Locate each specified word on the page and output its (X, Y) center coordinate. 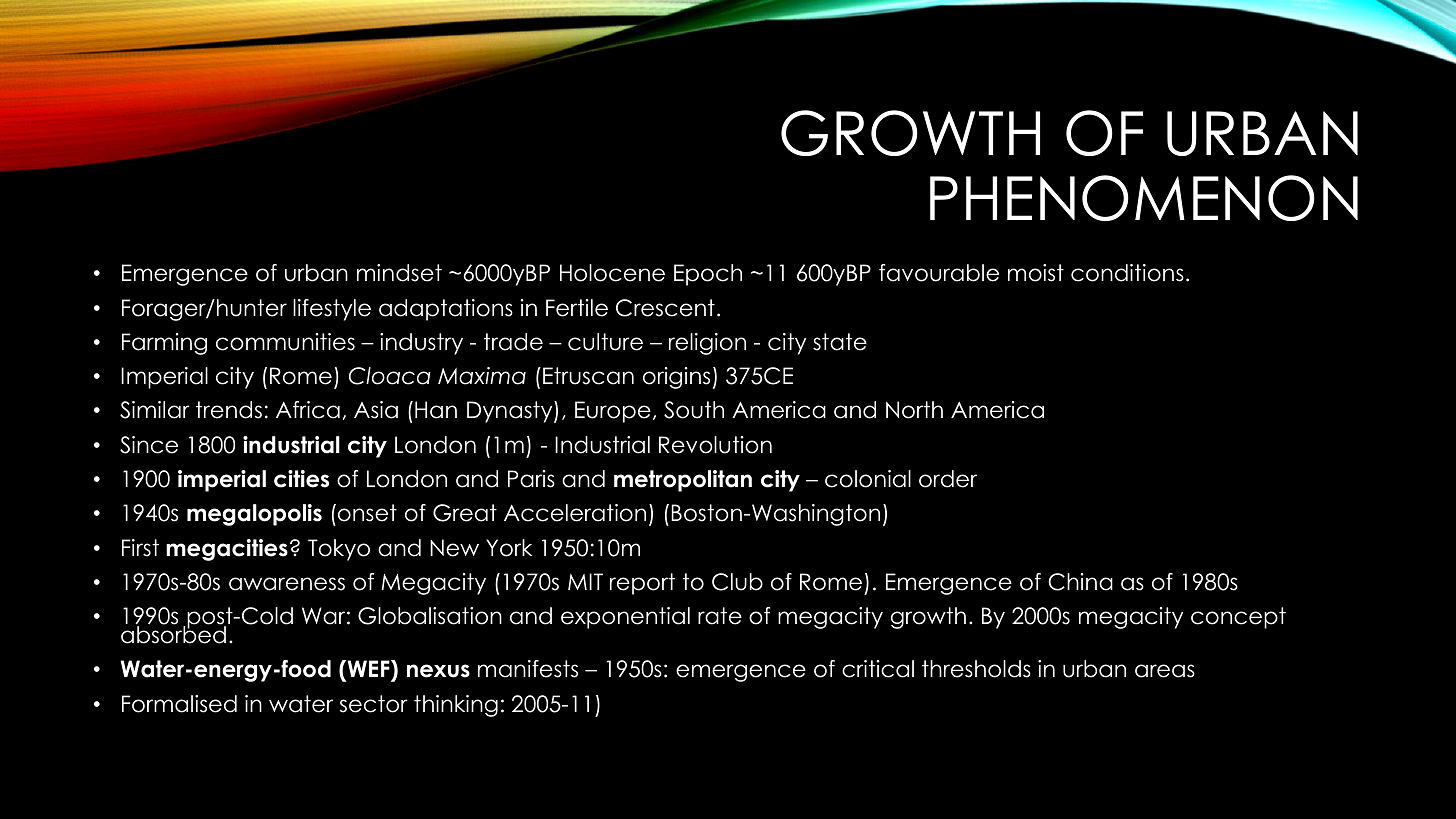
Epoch (708, 275)
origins (676, 378)
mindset (399, 273)
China (1080, 582)
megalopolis (254, 515)
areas (1165, 671)
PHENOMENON (1144, 198)
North (914, 410)
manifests (528, 669)
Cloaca (390, 376)
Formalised (179, 704)
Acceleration (575, 513)
